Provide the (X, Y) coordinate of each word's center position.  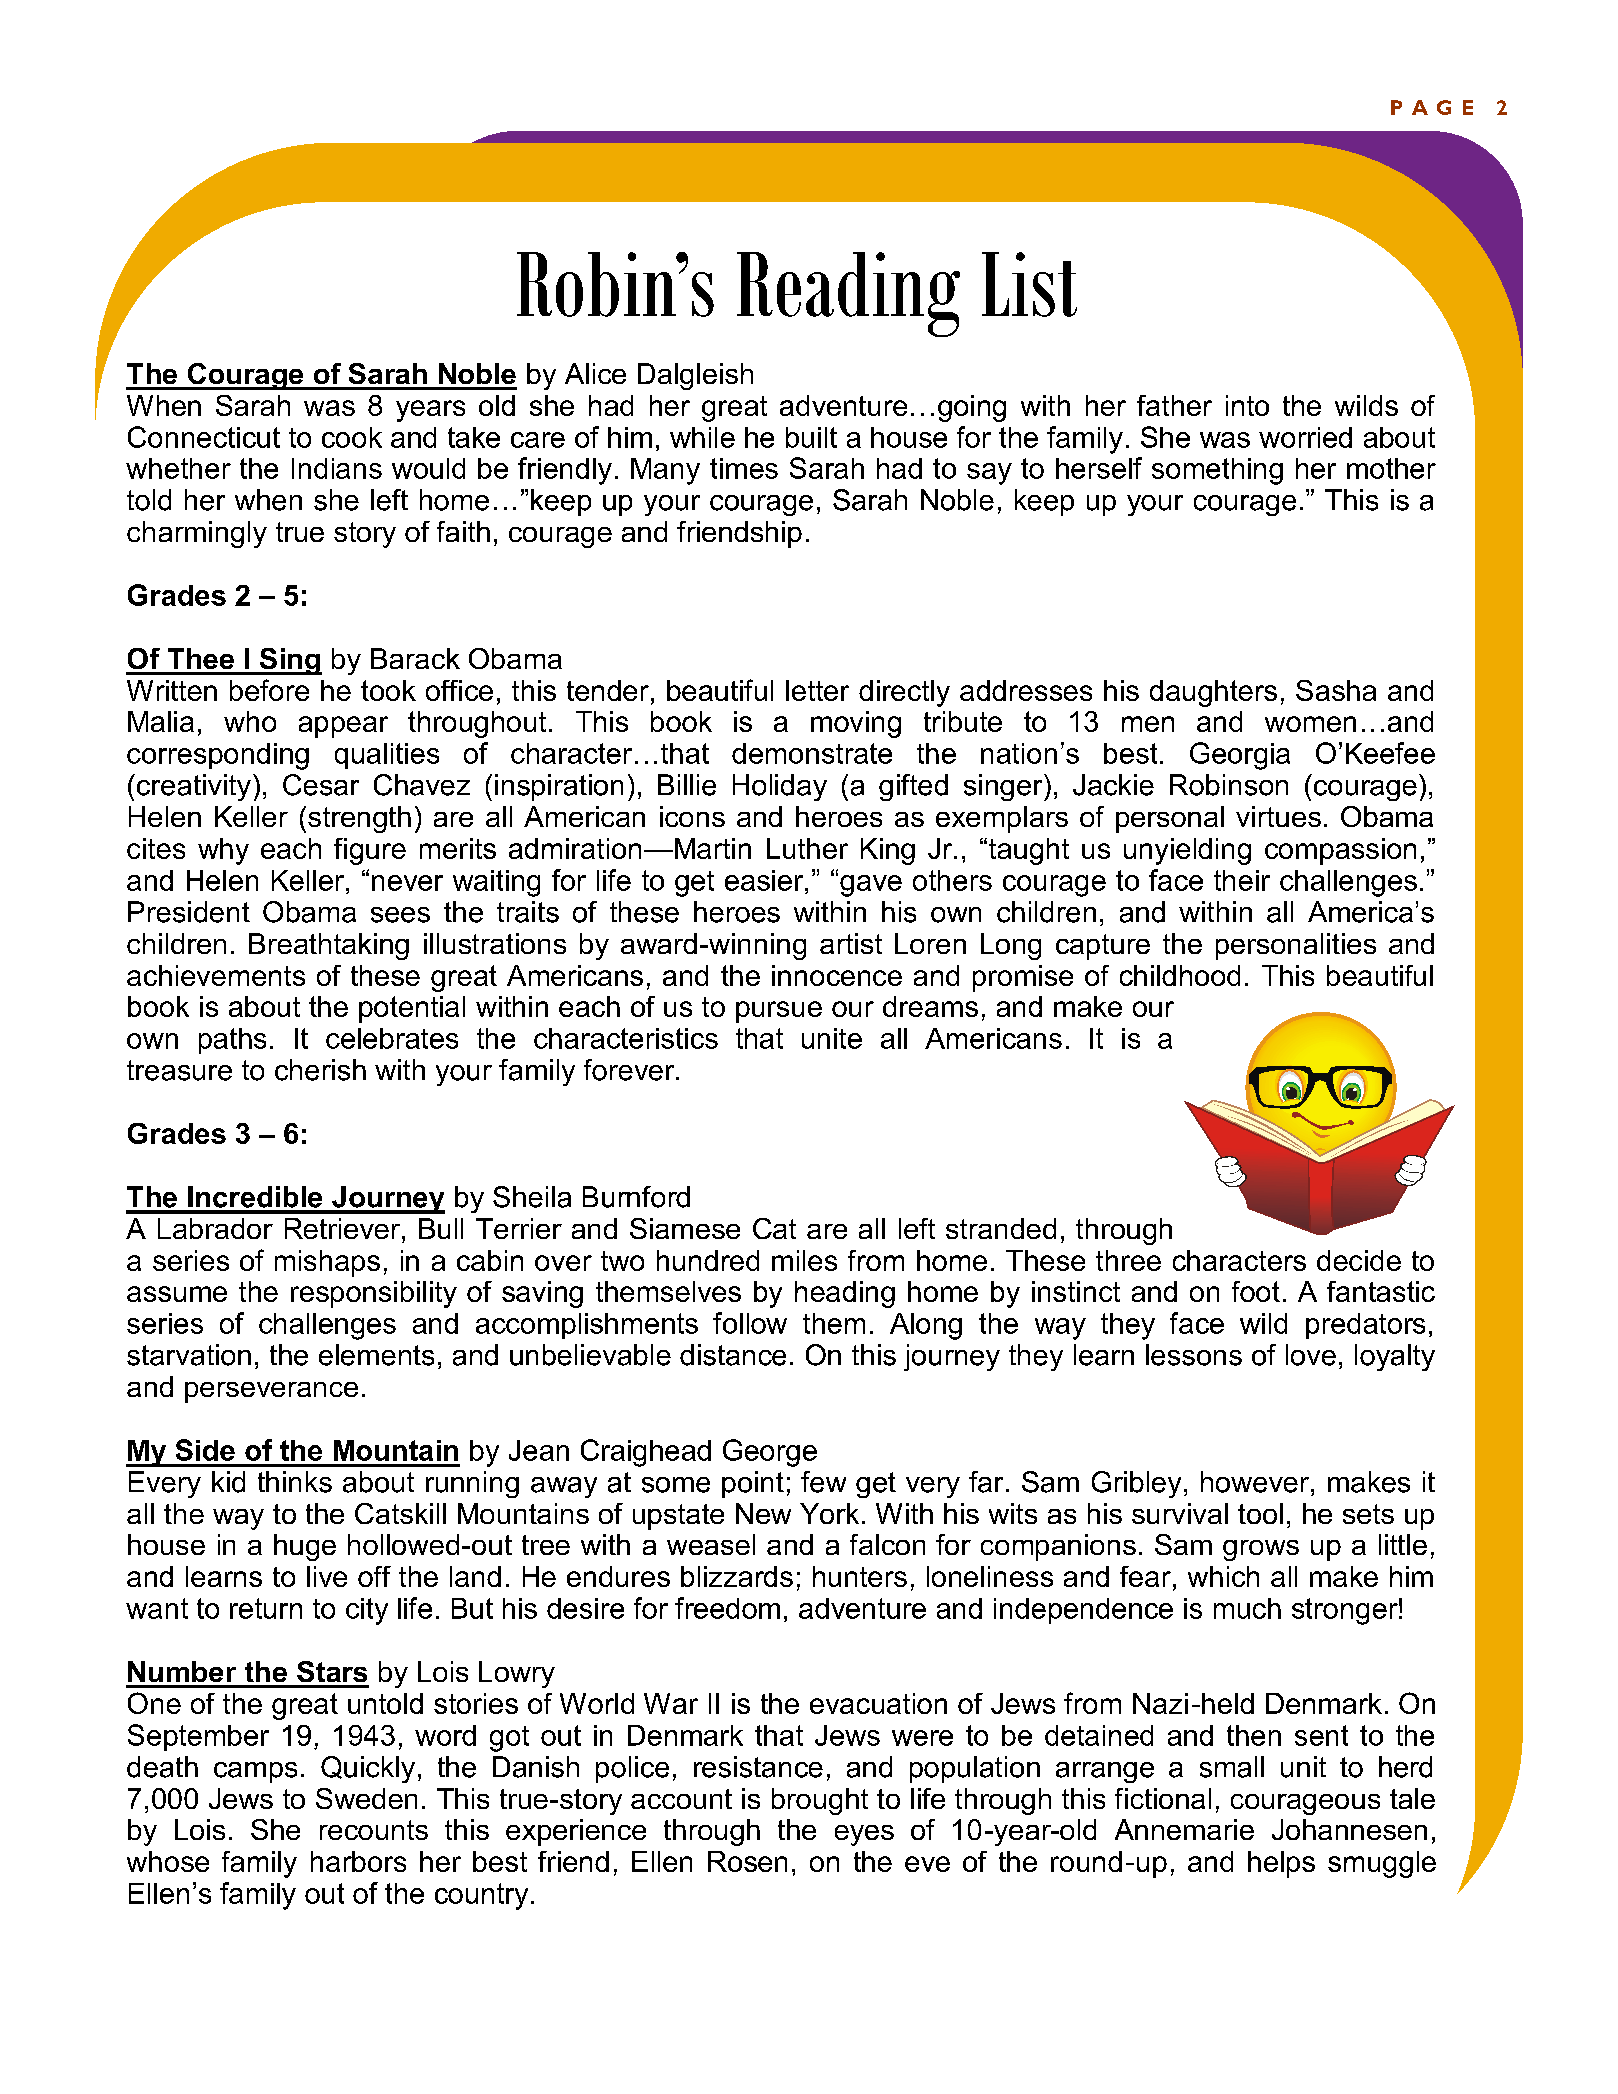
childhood (1180, 975)
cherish (320, 1070)
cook (352, 437)
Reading (848, 294)
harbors (358, 1861)
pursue (779, 1012)
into (1247, 405)
